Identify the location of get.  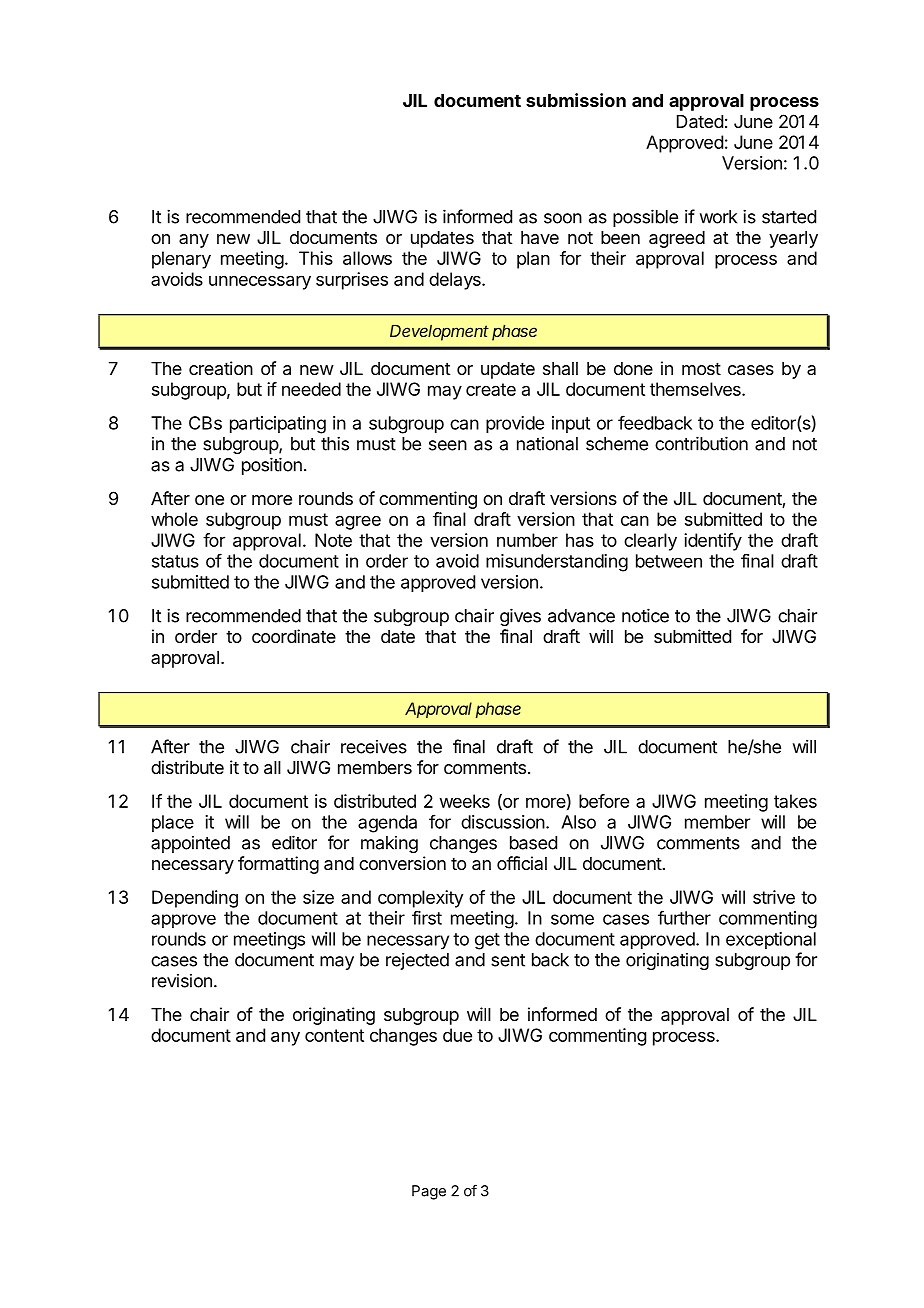
(487, 941).
